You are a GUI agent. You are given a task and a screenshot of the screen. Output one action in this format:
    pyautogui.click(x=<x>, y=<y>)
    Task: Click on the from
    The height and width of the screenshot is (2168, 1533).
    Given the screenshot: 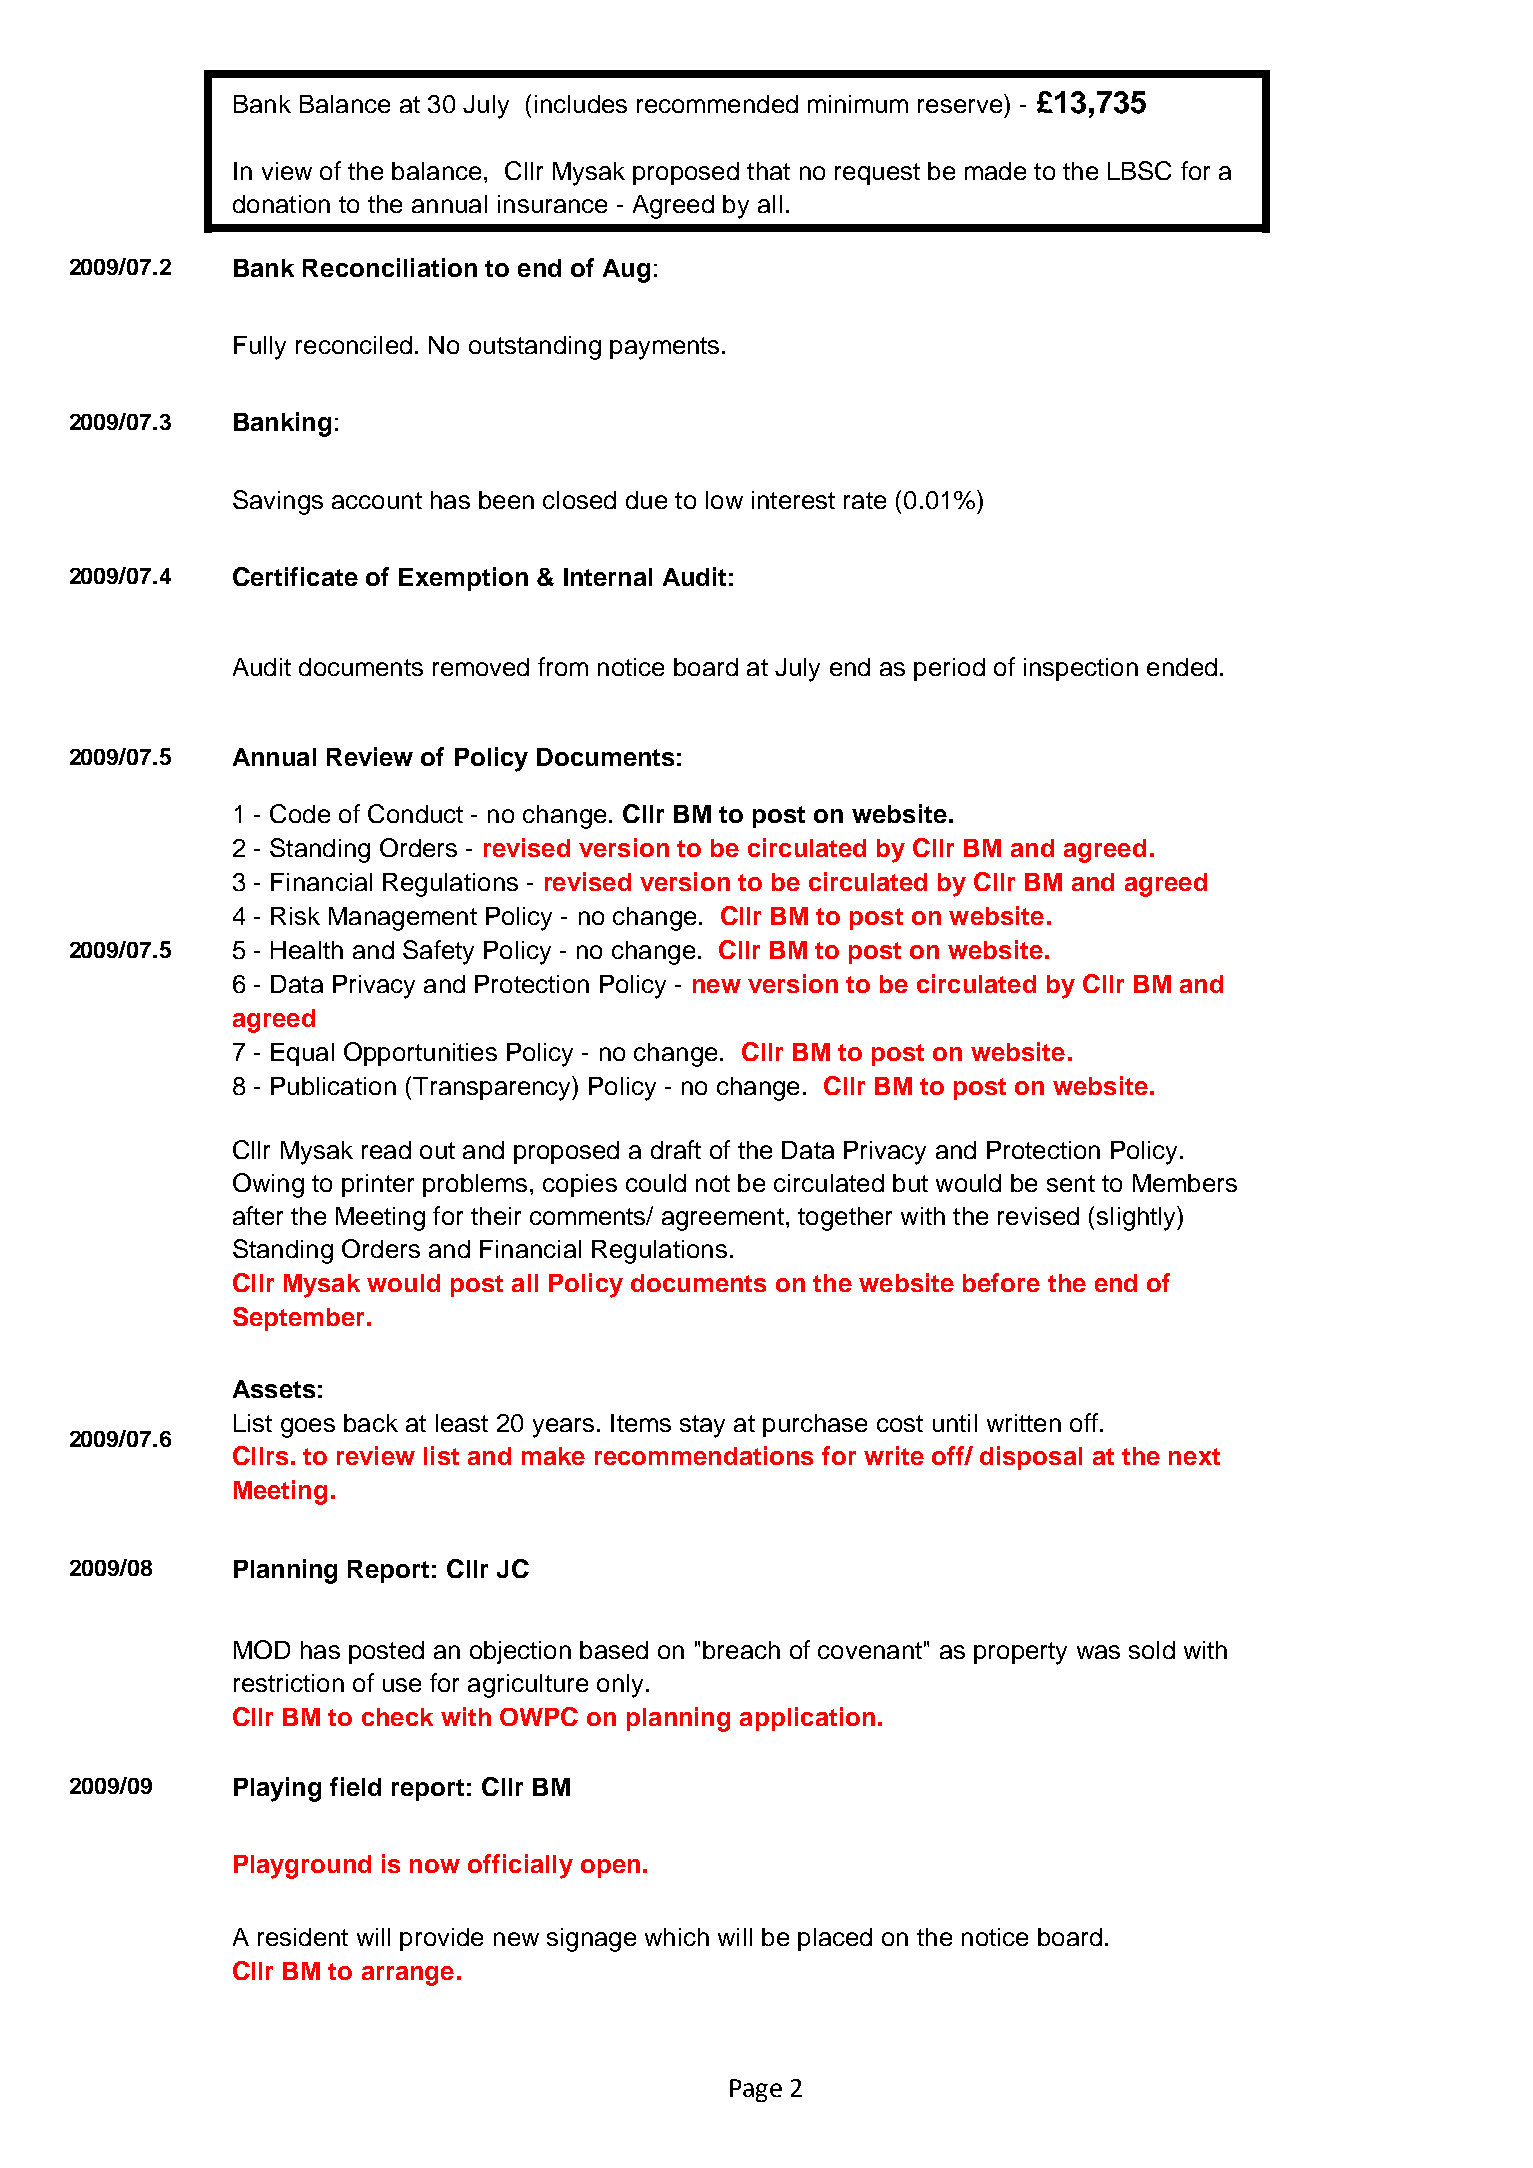 What is the action you would take?
    pyautogui.click(x=563, y=666)
